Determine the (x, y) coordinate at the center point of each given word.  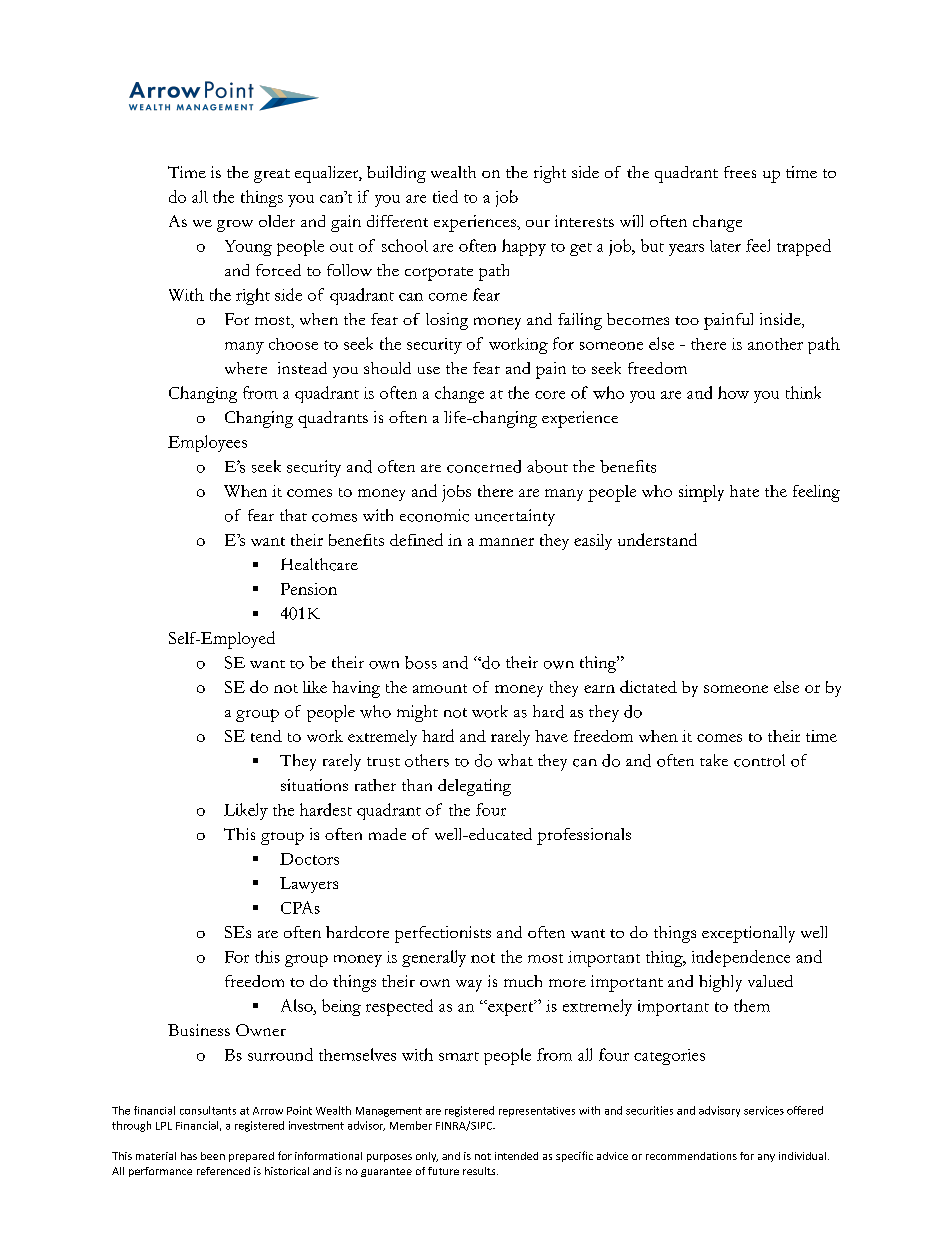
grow (235, 226)
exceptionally (748, 934)
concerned (484, 466)
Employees (207, 443)
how (733, 392)
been (213, 1156)
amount (440, 688)
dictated (648, 686)
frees (740, 172)
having (356, 689)
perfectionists (443, 934)
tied (445, 196)
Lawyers (309, 885)
